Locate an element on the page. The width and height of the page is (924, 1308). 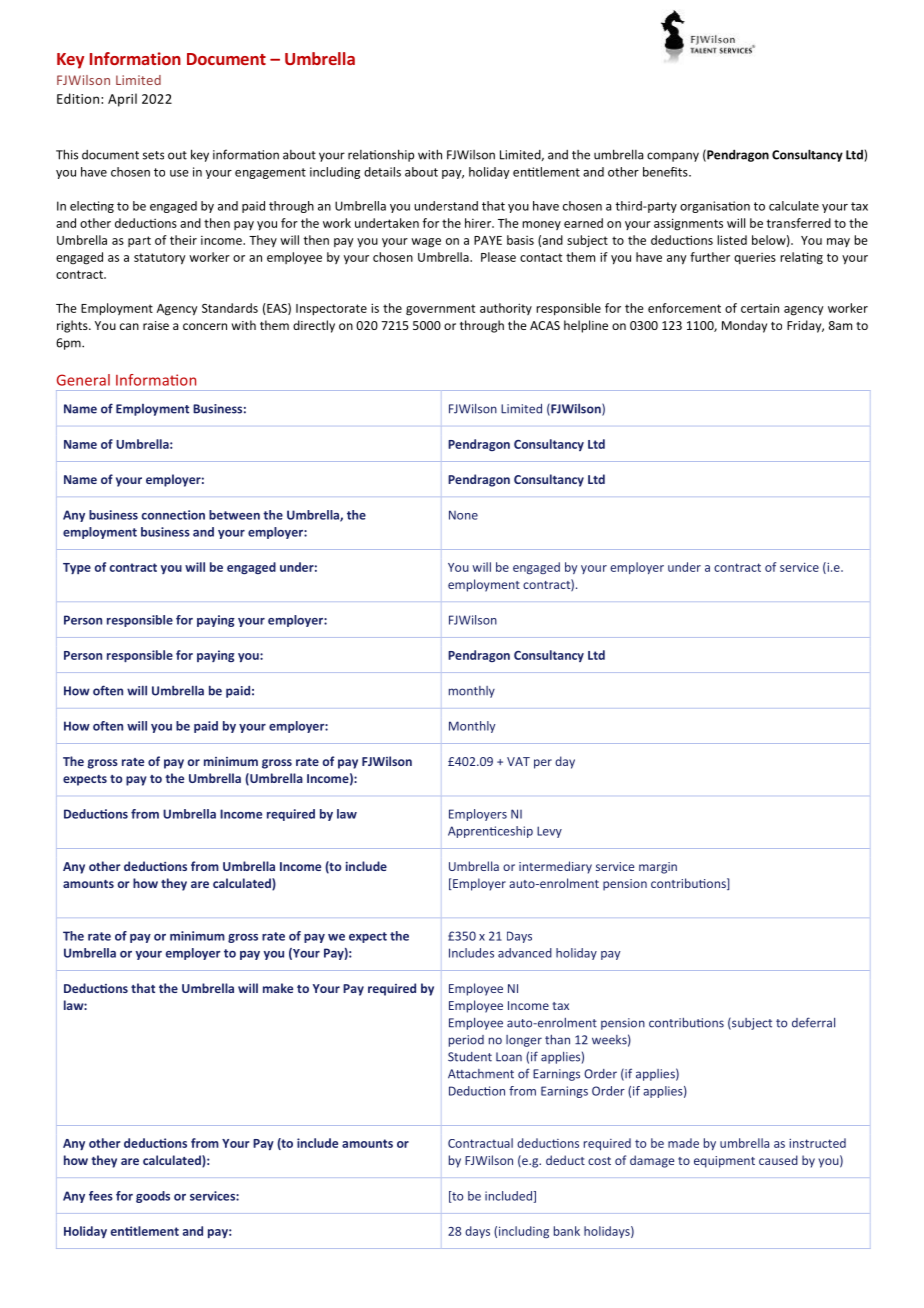
Monday is located at coordinates (744, 326).
